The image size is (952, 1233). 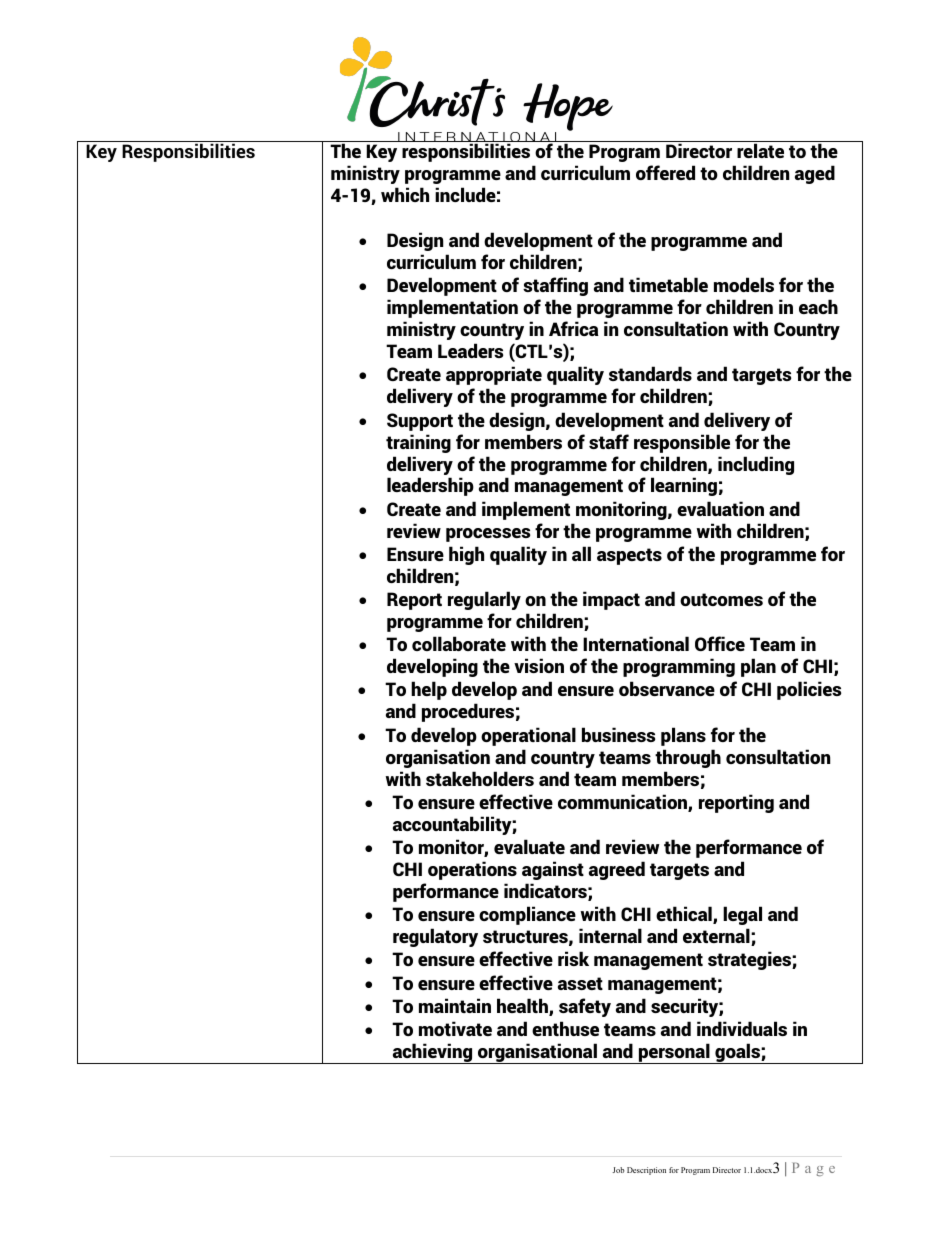 What do you see at coordinates (405, 194) in the image?
I see `which` at bounding box center [405, 194].
